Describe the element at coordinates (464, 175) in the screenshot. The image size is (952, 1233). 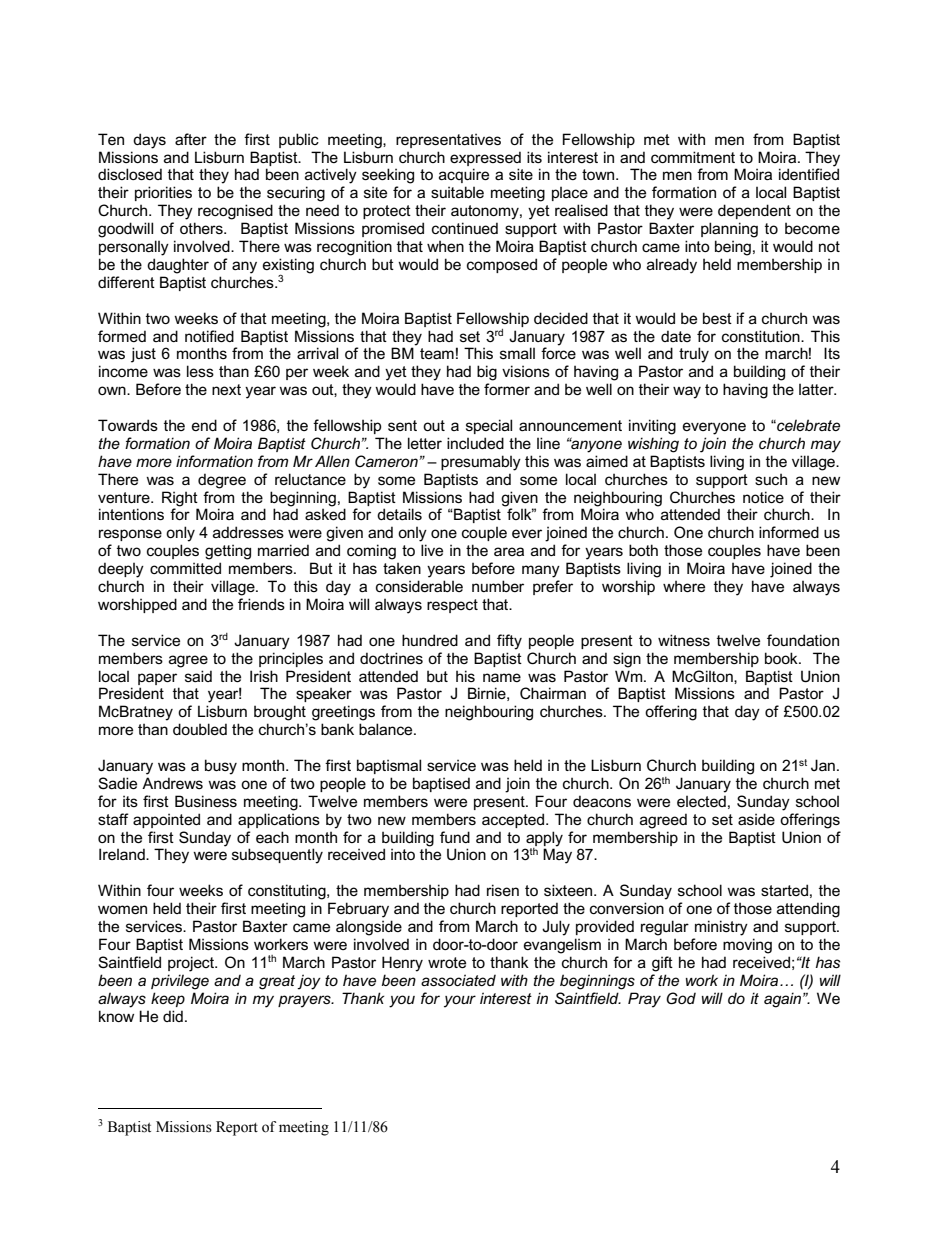
I see `acquire` at that location.
